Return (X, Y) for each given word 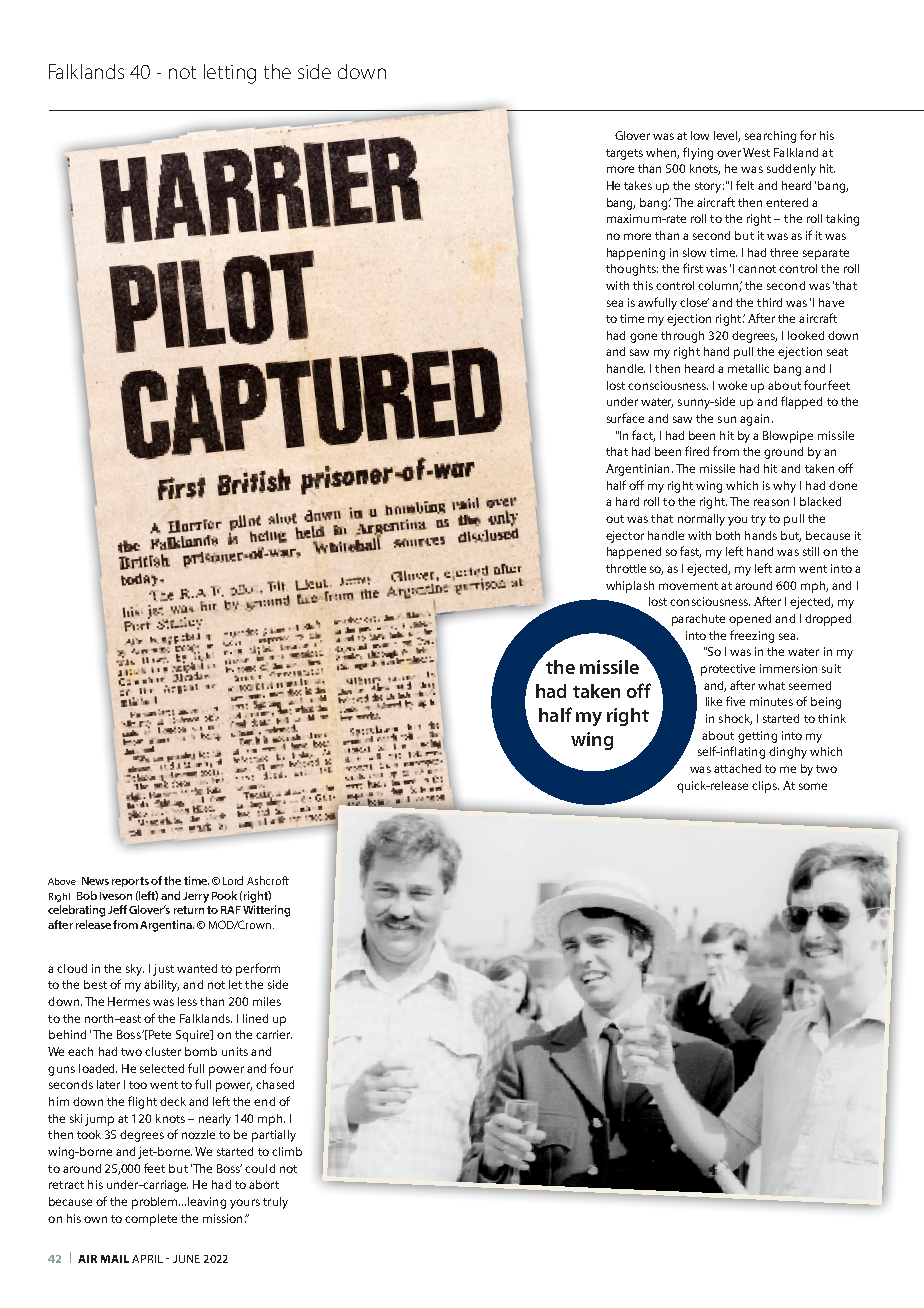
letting (230, 74)
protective (728, 670)
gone (643, 338)
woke (732, 385)
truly (275, 1203)
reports (130, 882)
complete (151, 1220)
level (727, 136)
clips (765, 787)
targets (624, 154)
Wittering (266, 911)
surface (625, 418)
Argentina (167, 926)
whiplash (630, 587)
